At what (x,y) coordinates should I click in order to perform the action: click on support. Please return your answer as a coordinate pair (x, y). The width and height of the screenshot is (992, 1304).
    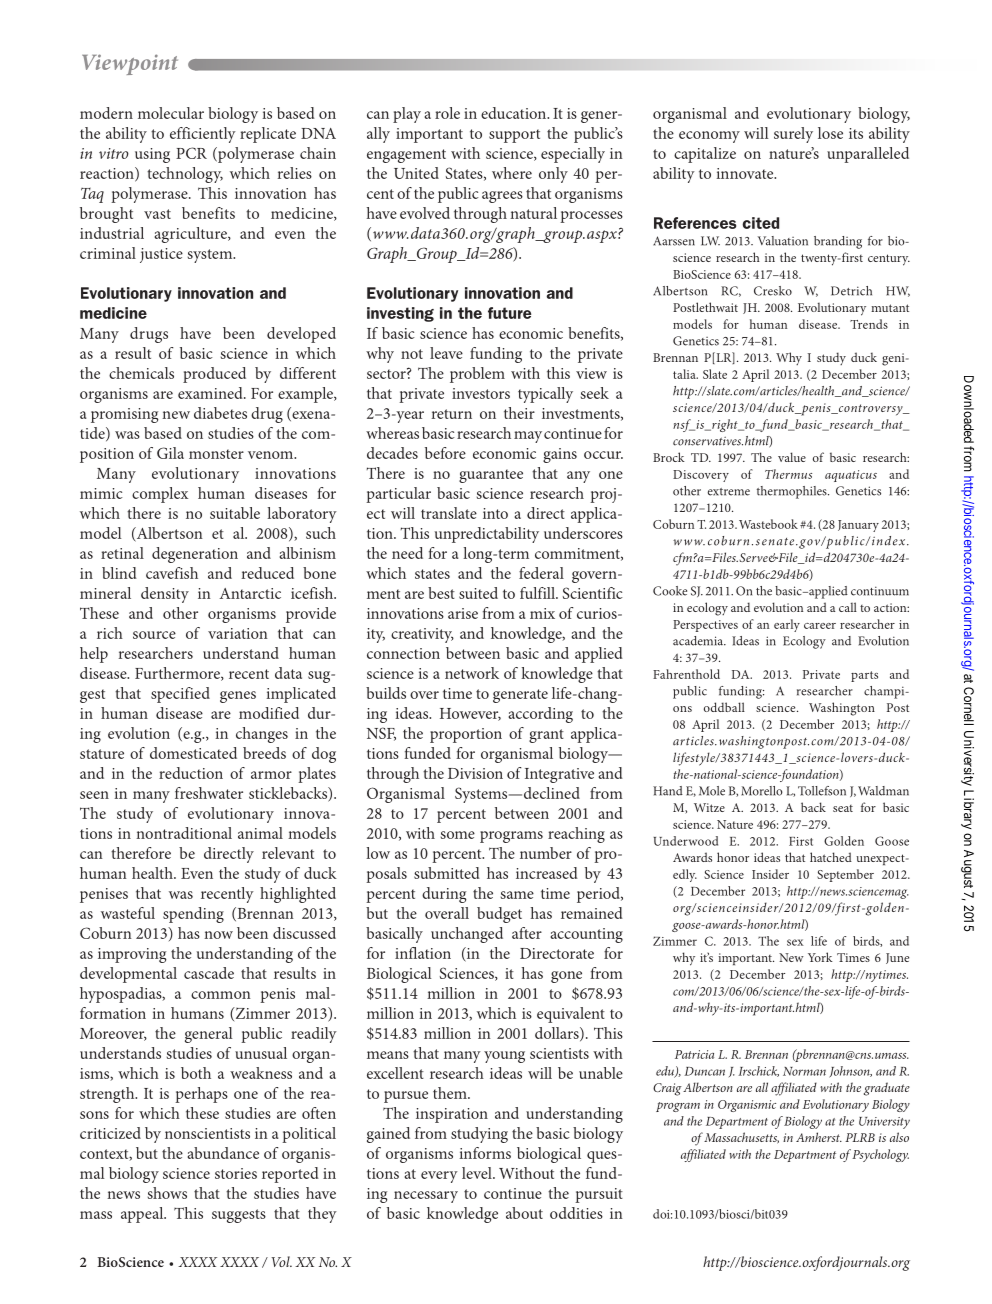
    Looking at the image, I should click on (514, 136).
